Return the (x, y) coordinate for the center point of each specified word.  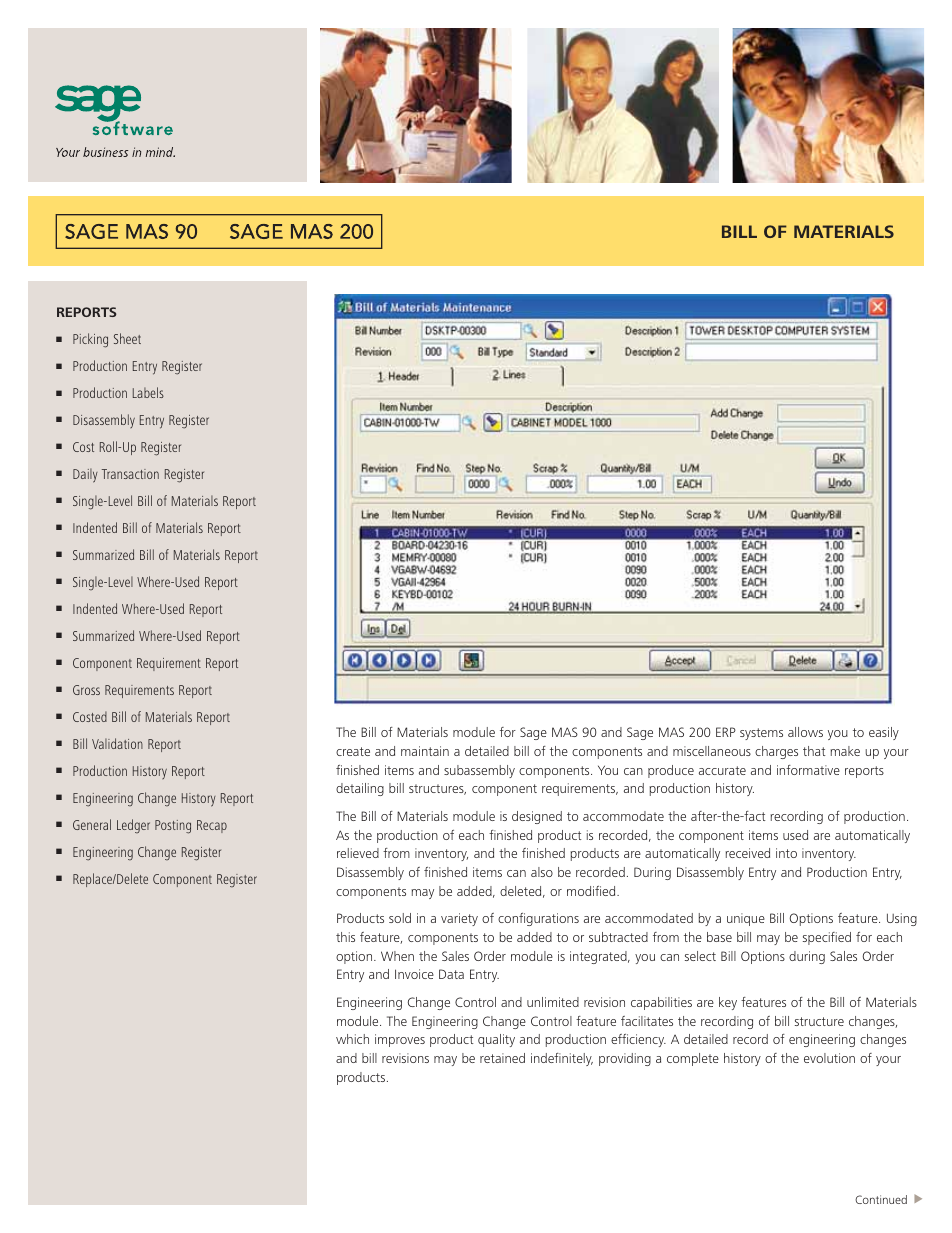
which (352, 1039)
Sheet (127, 338)
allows (805, 732)
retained (502, 1058)
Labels (148, 392)
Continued (881, 1199)
